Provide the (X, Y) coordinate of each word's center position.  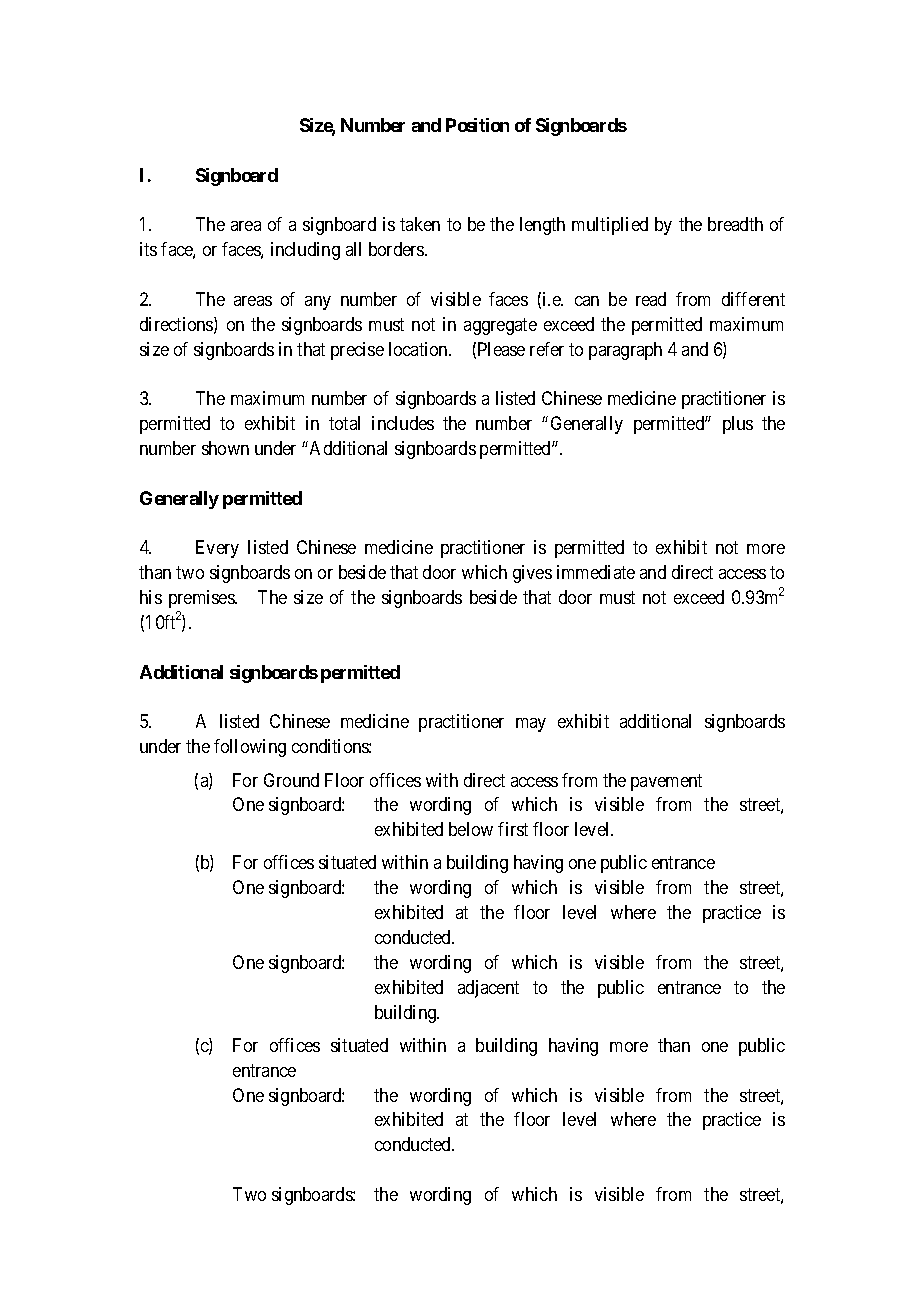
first (513, 829)
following (250, 748)
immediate (596, 572)
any (318, 303)
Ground (291, 780)
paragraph (625, 351)
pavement (666, 782)
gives (532, 574)
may (531, 725)
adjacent (488, 989)
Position (477, 125)
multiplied (610, 226)
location (419, 349)
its (148, 249)
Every (217, 549)
